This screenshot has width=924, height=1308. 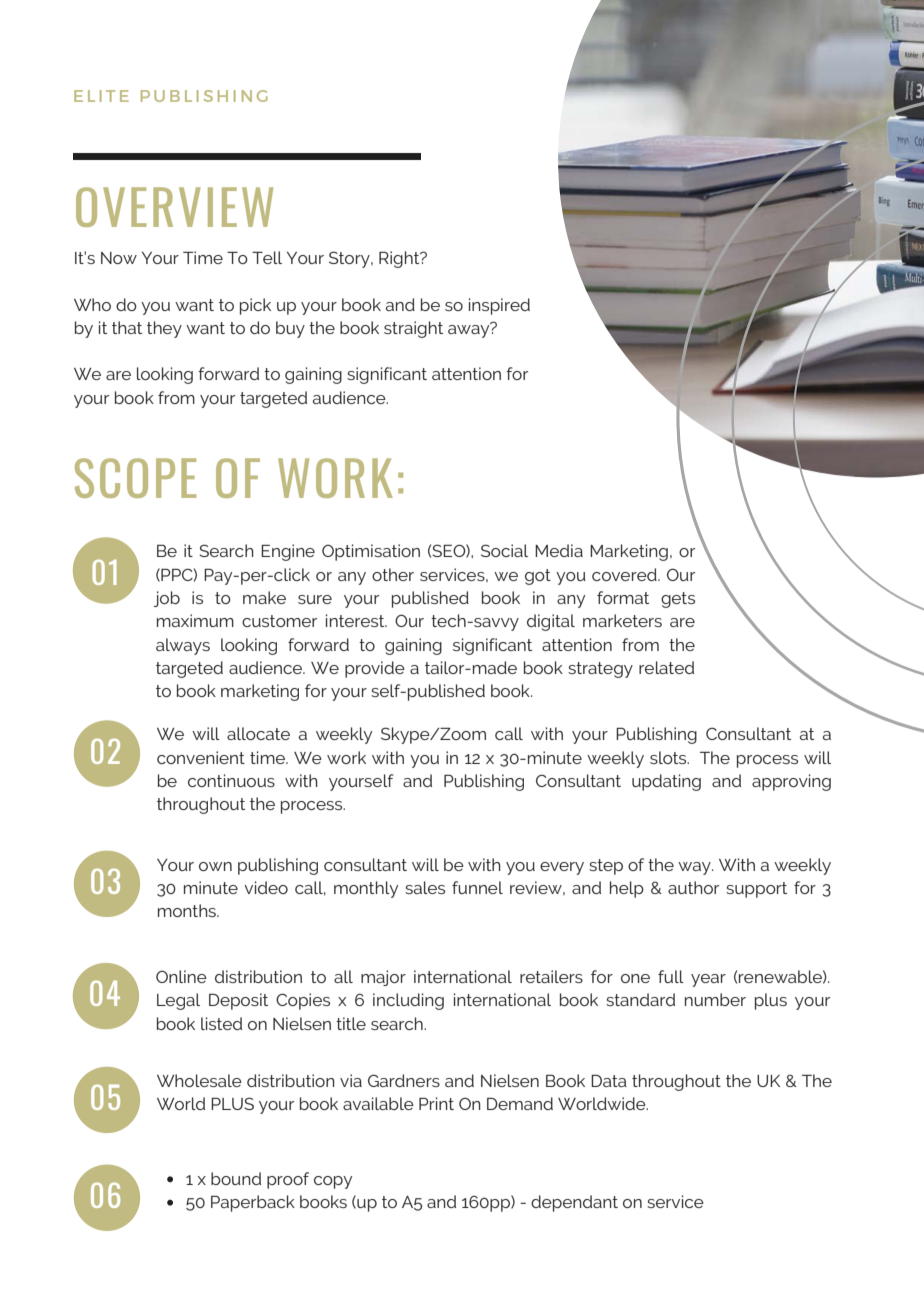 What do you see at coordinates (625, 574) in the screenshot?
I see `covered` at bounding box center [625, 574].
